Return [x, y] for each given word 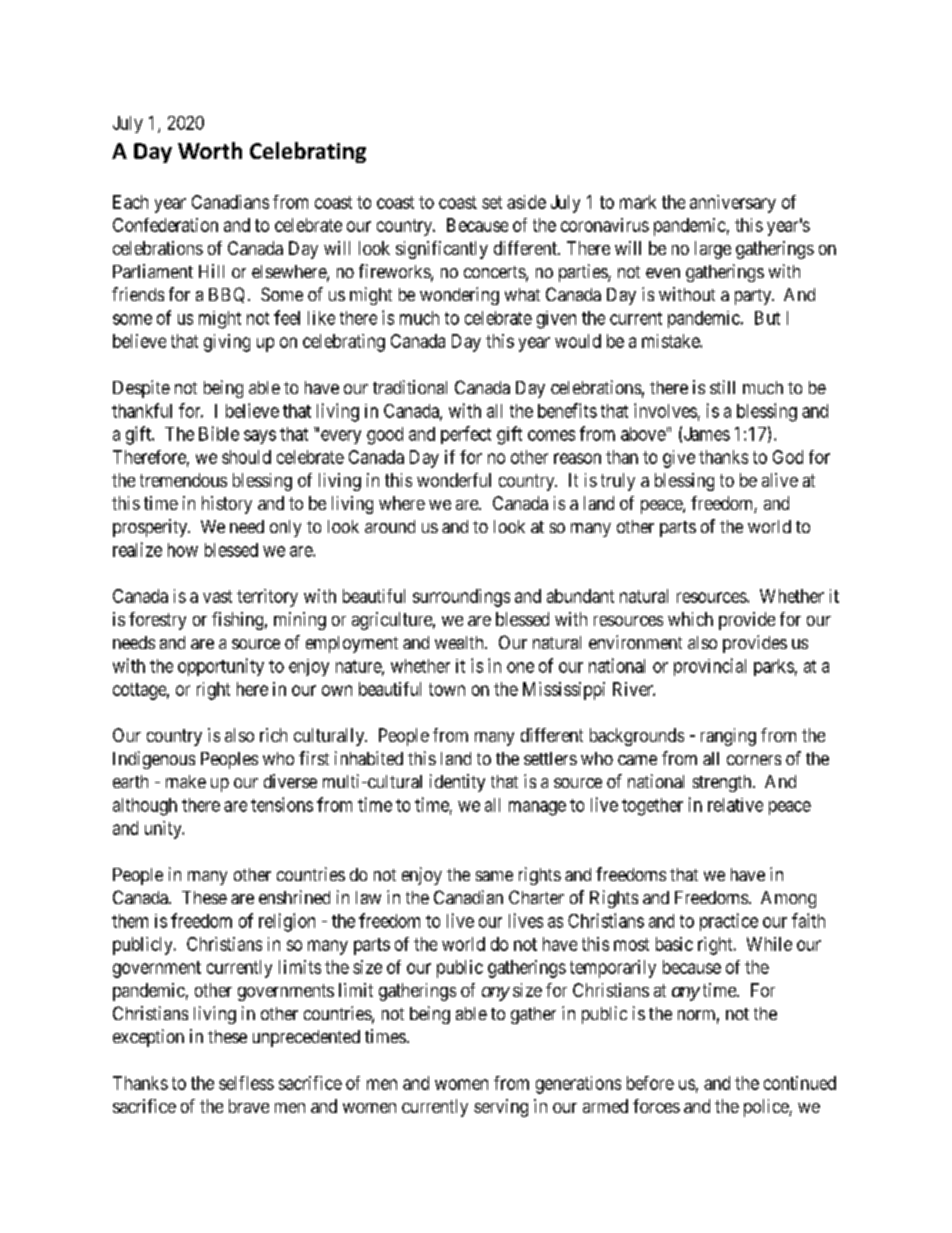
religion [287, 922]
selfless [246, 1083]
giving [227, 343]
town [447, 689]
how [183, 550]
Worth [210, 150]
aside [526, 202]
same [494, 876]
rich [273, 735]
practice [729, 922]
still [722, 387]
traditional [410, 387]
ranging [728, 737]
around [390, 526]
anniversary [733, 204]
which [690, 619]
